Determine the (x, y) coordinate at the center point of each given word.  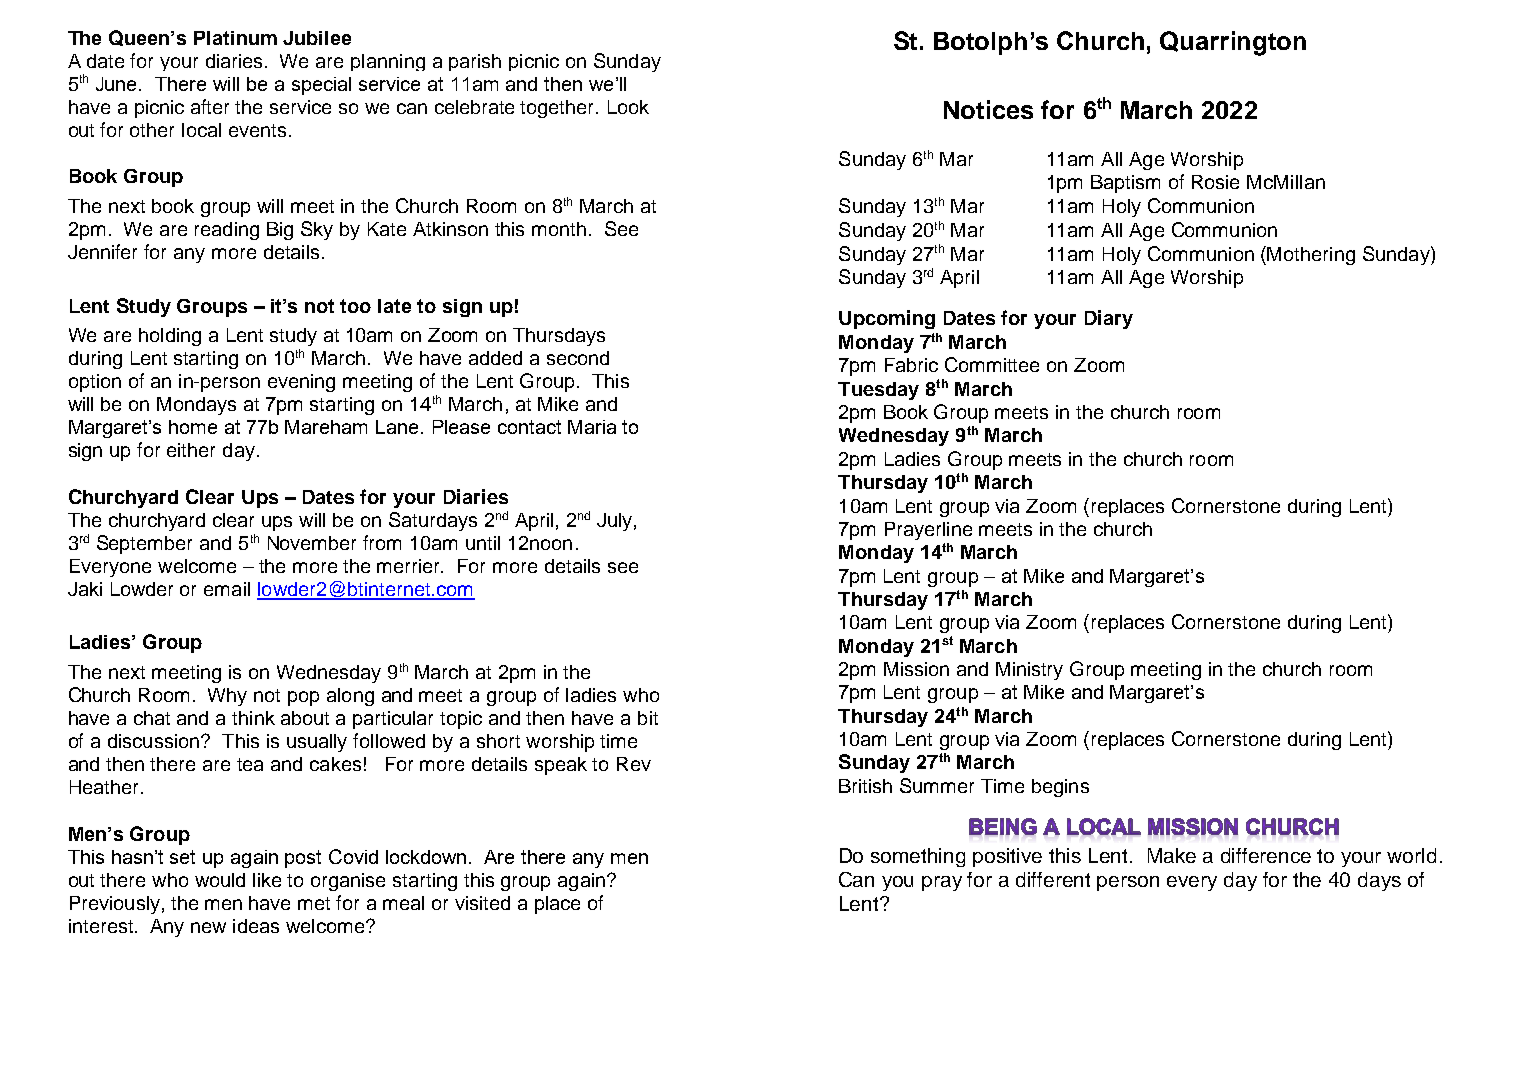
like (267, 880)
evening (301, 383)
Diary (1109, 319)
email (227, 589)
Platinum (235, 38)
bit (648, 718)
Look (628, 107)
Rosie (1215, 182)
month (559, 229)
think (253, 718)
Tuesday (878, 391)
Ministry (1029, 671)
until (483, 543)
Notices (988, 109)
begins (1060, 788)
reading (227, 231)
